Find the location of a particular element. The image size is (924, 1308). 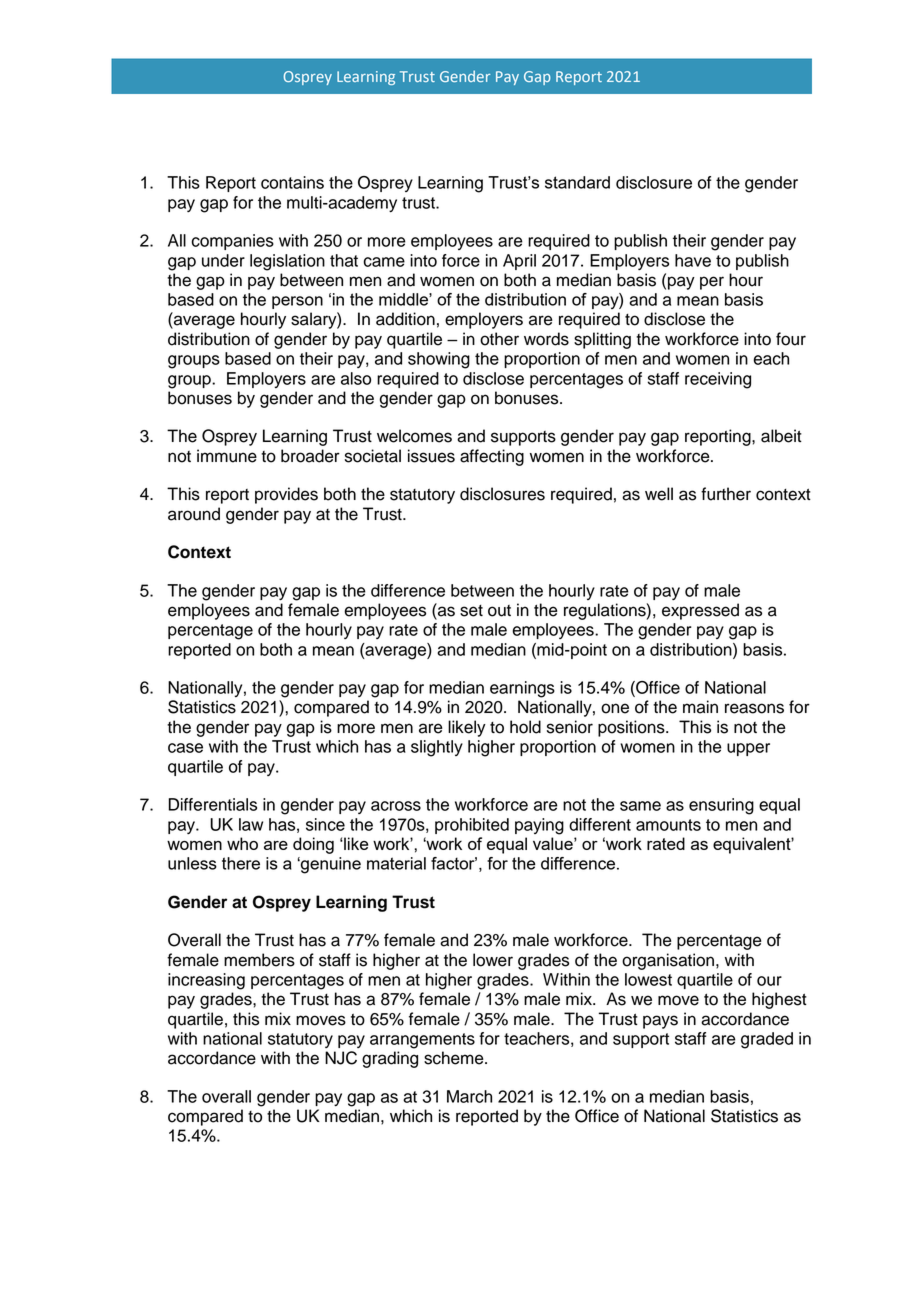

expressed is located at coordinates (700, 611).
